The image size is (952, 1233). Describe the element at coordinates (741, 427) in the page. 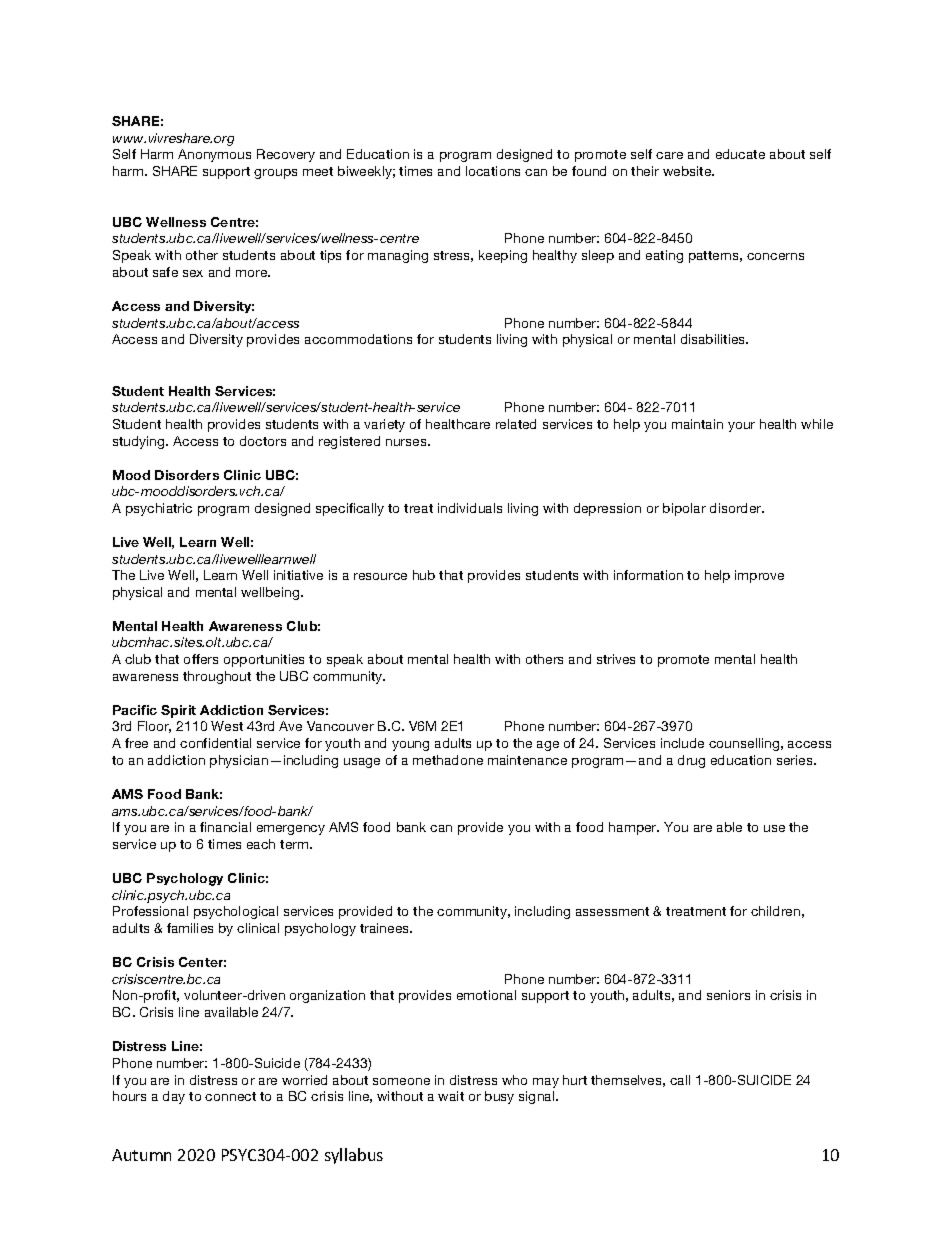

I see `your` at that location.
